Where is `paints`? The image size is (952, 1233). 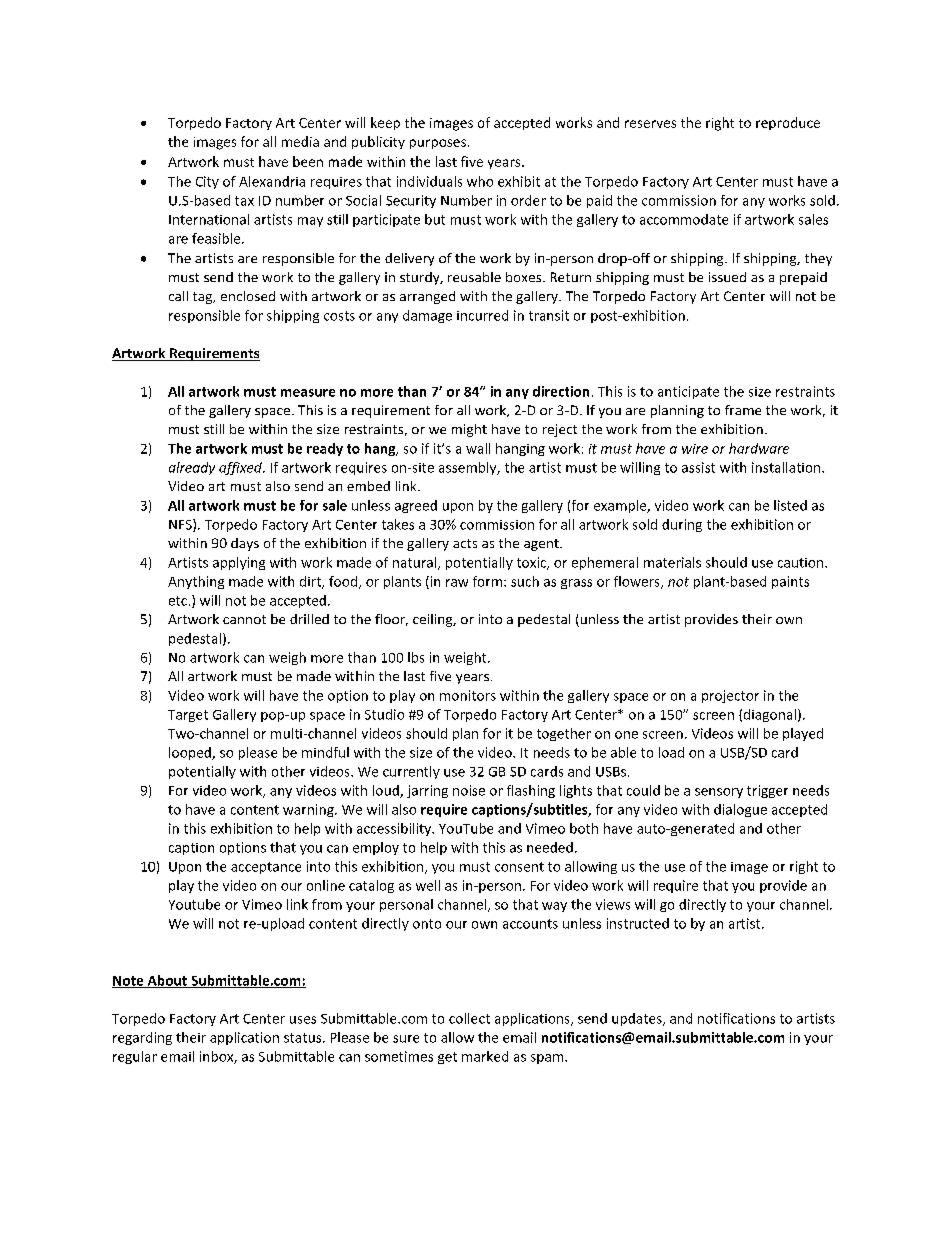 paints is located at coordinates (790, 582).
